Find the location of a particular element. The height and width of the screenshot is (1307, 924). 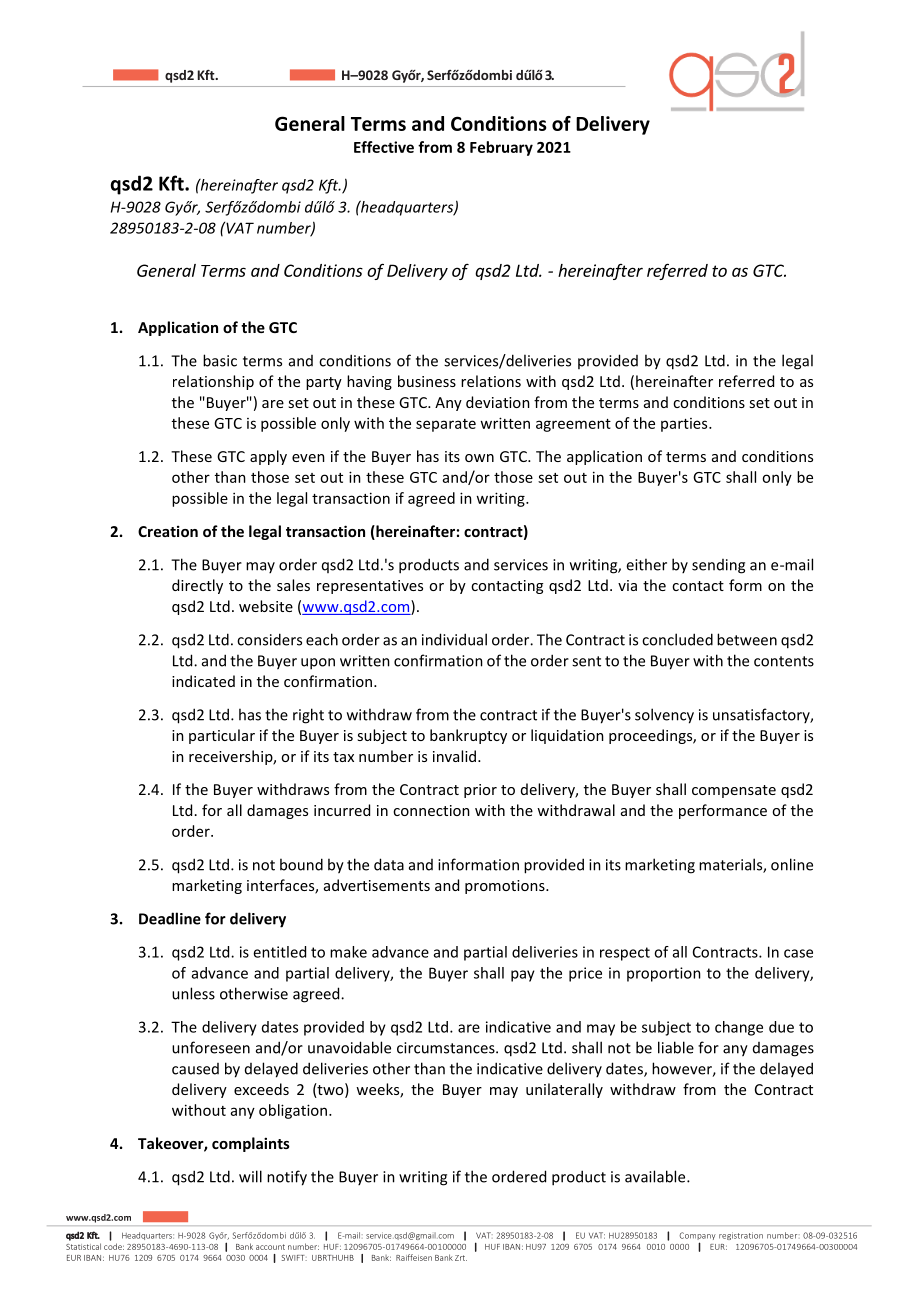

indicated is located at coordinates (203, 681).
